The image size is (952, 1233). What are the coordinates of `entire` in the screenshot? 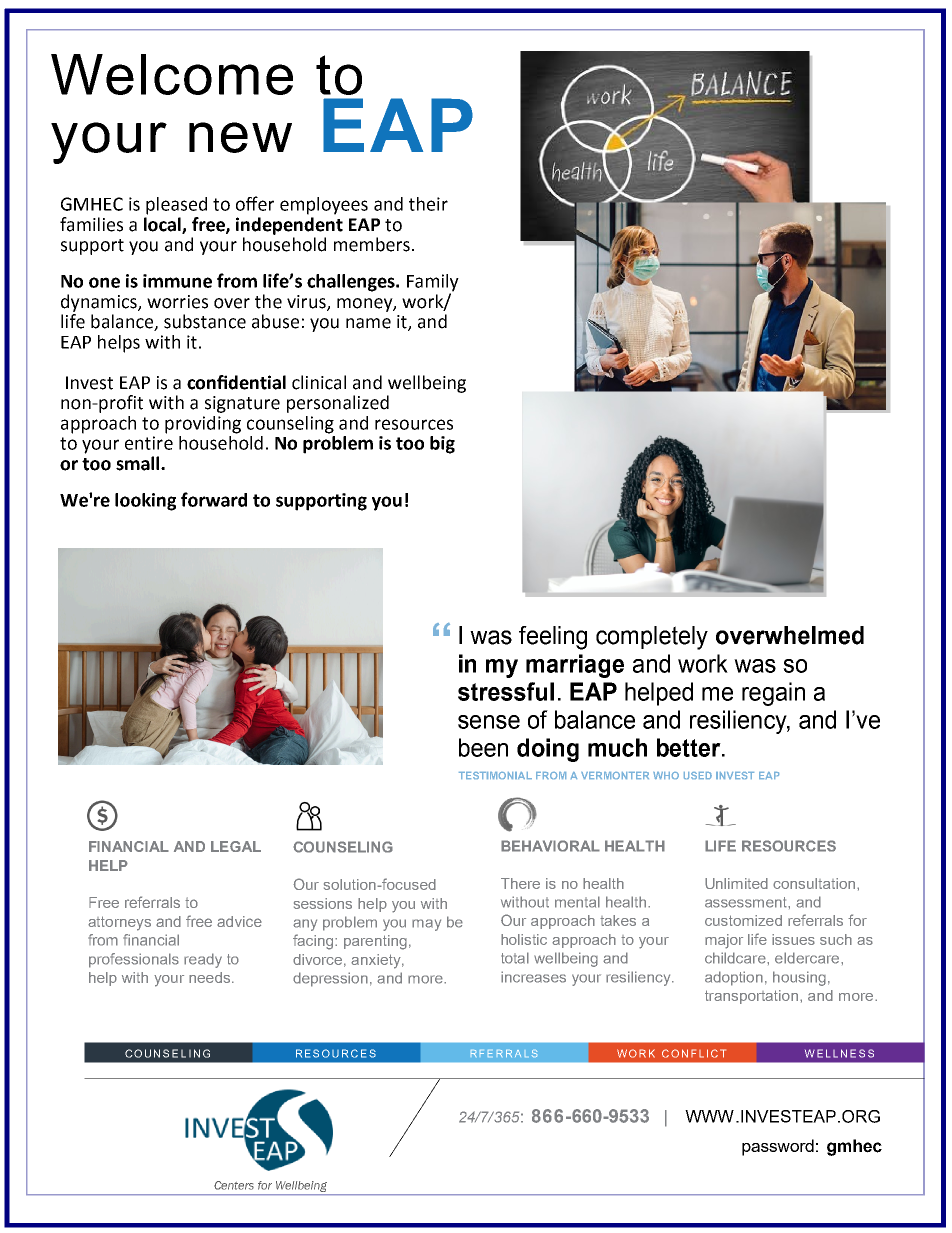 It's located at (149, 443).
